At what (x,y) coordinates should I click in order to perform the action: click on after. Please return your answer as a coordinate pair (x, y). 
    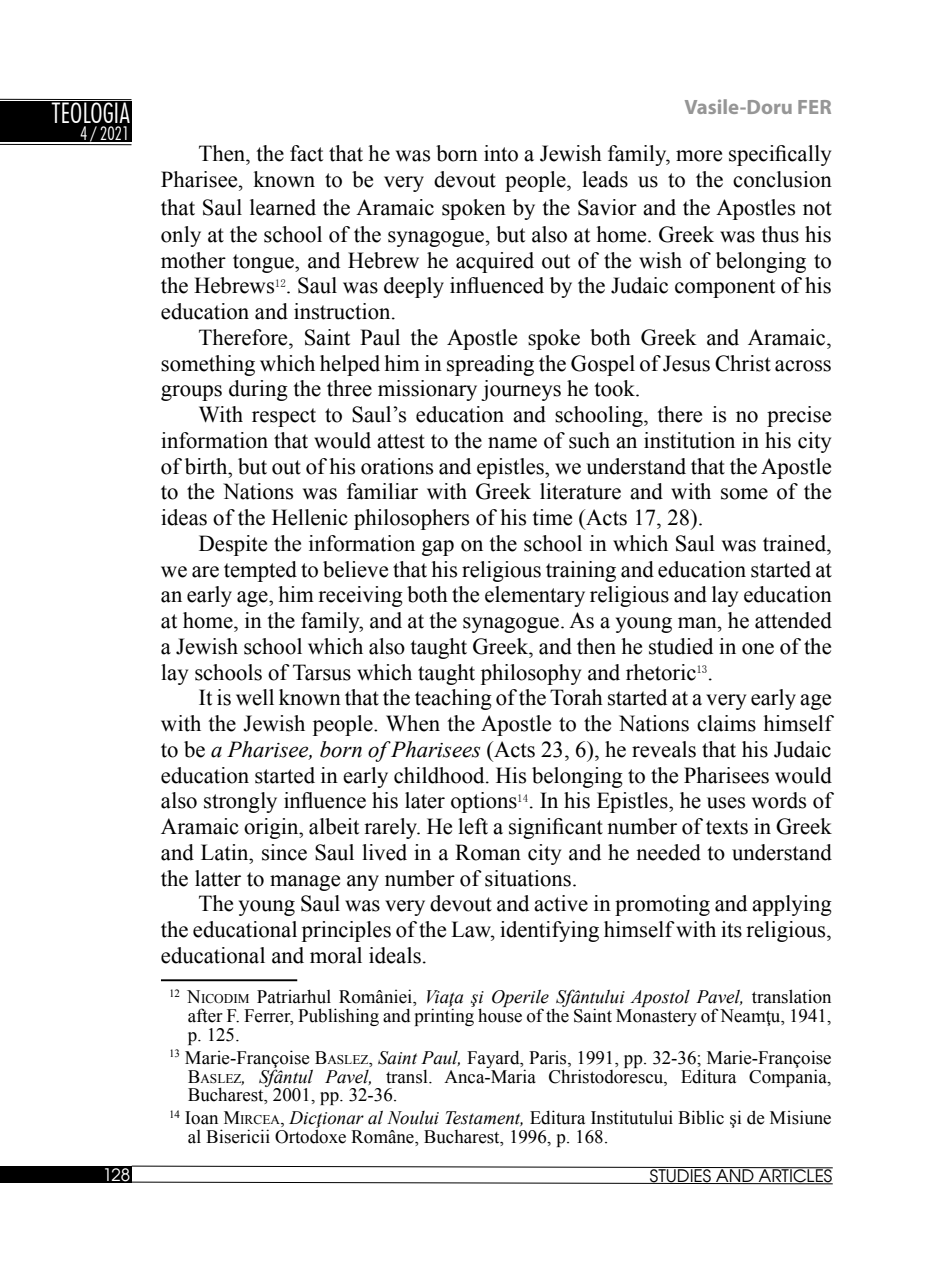
    Looking at the image, I should click on (205, 1015).
